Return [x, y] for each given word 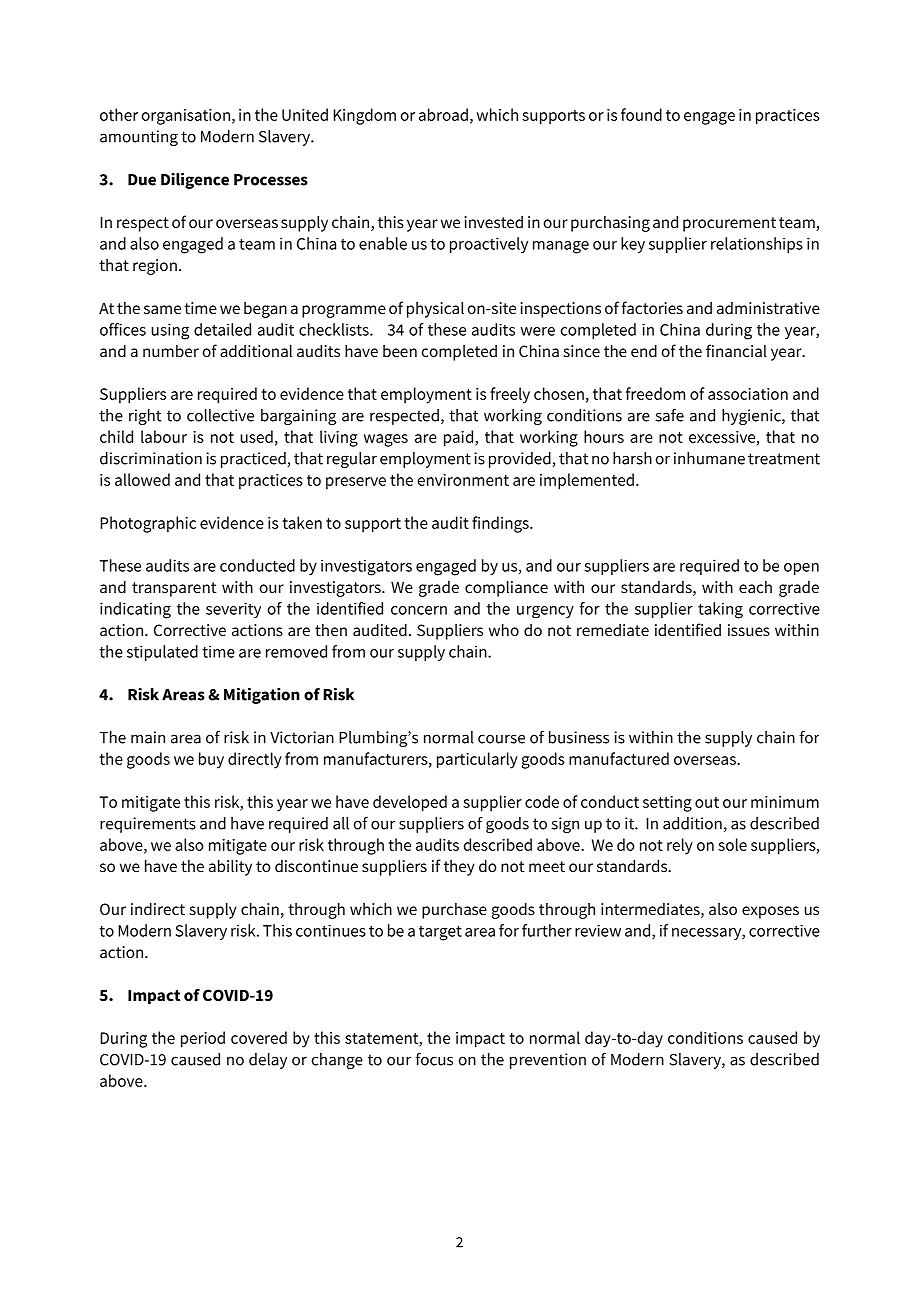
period [203, 1039]
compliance [506, 588]
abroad [443, 114]
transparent [174, 589]
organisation [185, 117]
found [641, 114]
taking [720, 610]
